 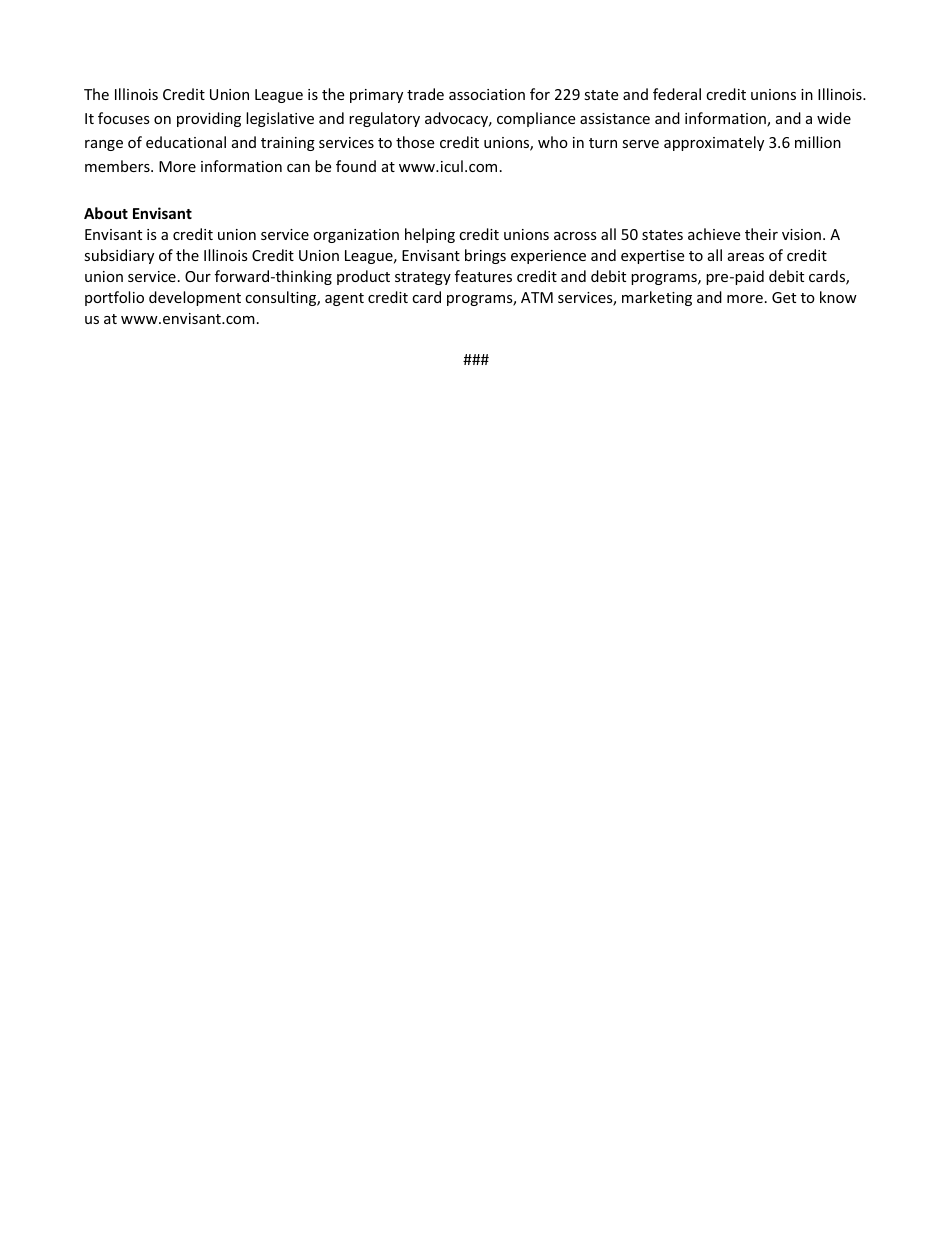 I want to click on association, so click(x=487, y=94).
